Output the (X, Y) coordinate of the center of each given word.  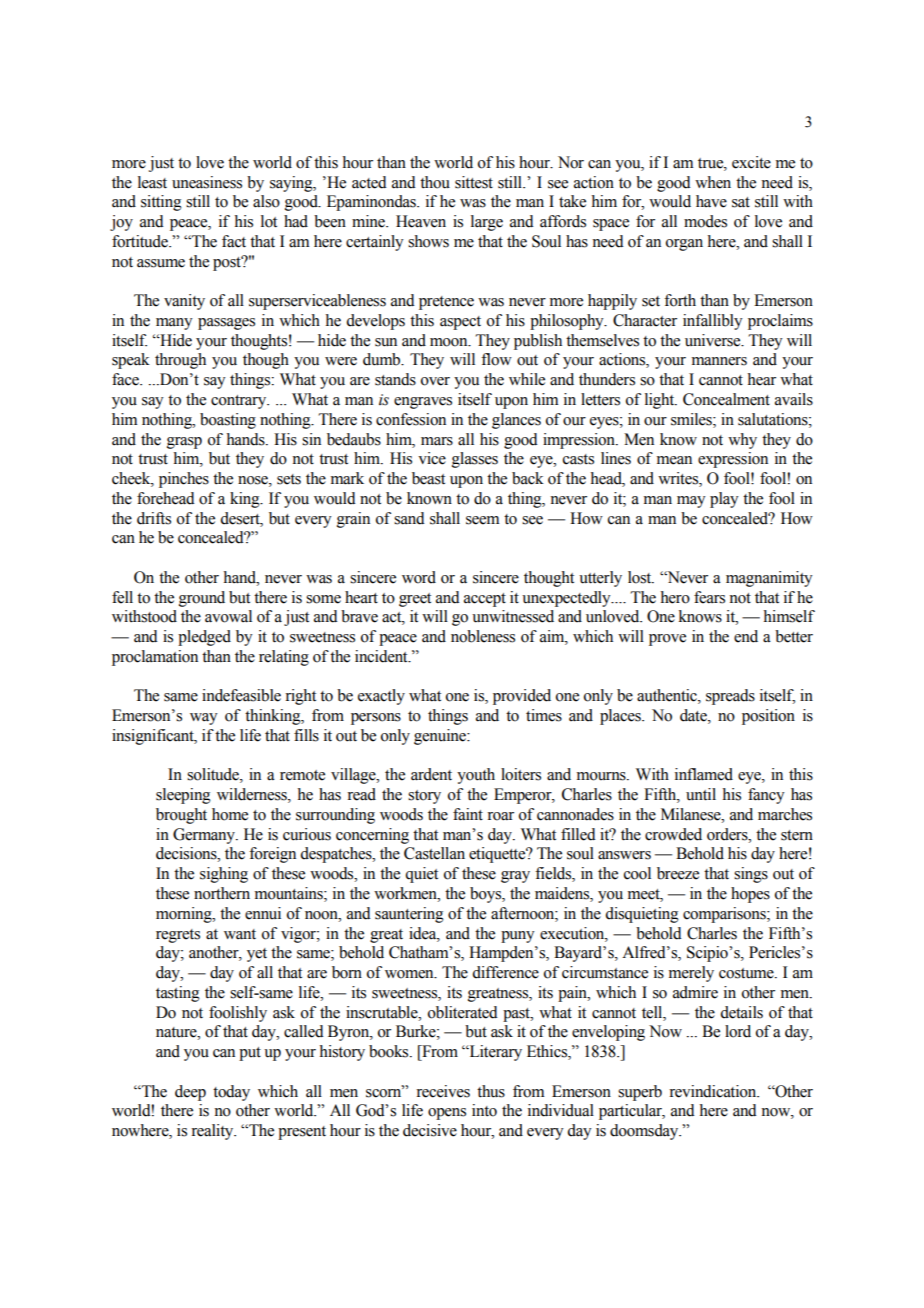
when (713, 182)
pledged (204, 638)
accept (485, 600)
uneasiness (207, 182)
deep (190, 1093)
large (487, 223)
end (746, 636)
